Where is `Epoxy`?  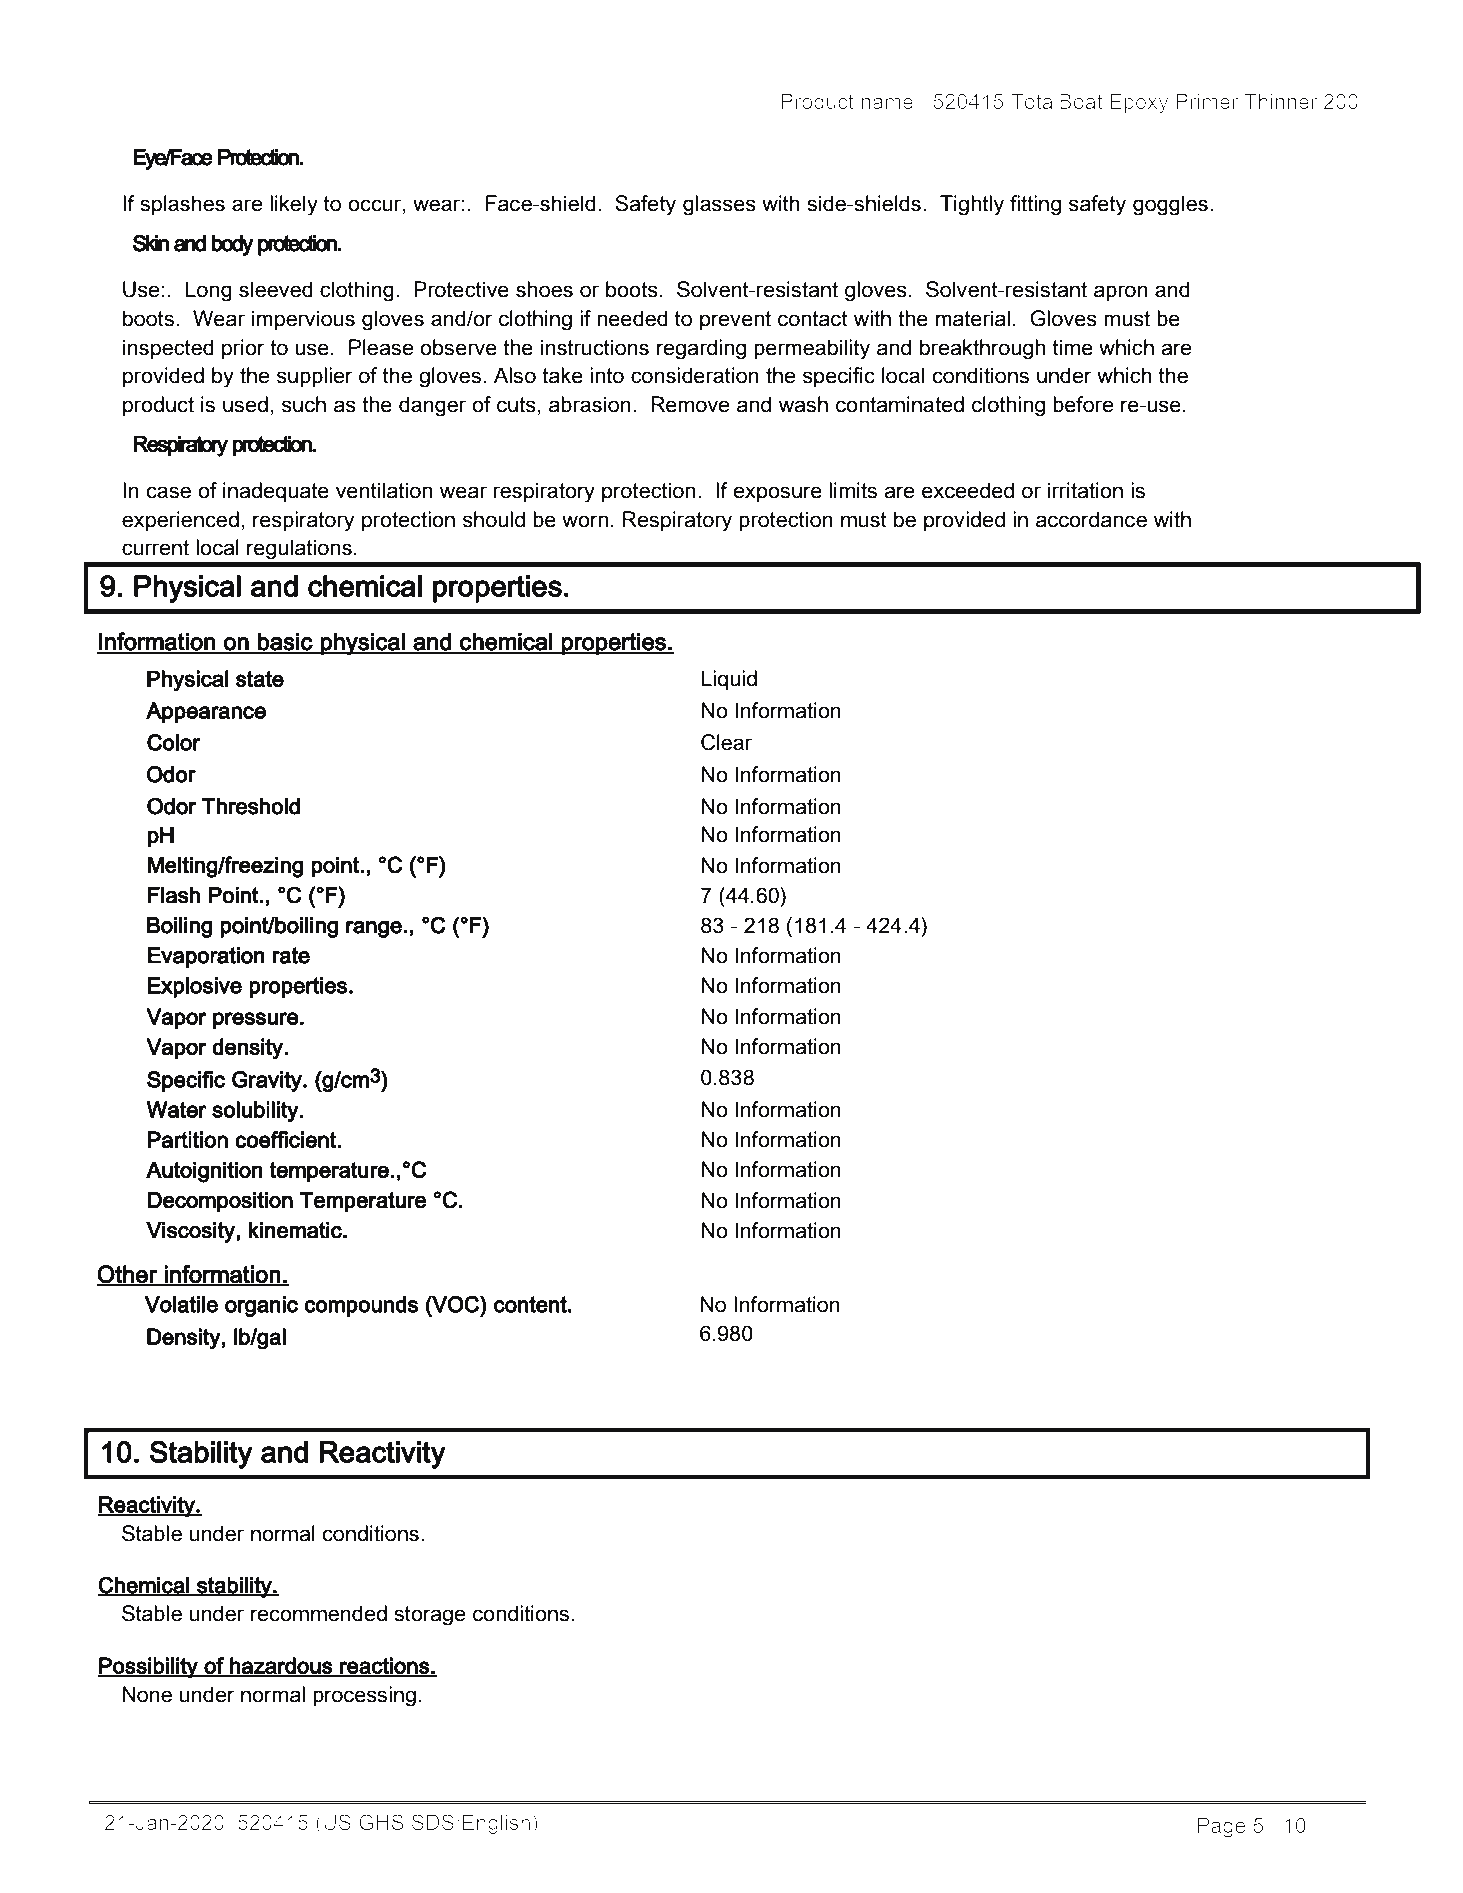
Epoxy is located at coordinates (1139, 103).
